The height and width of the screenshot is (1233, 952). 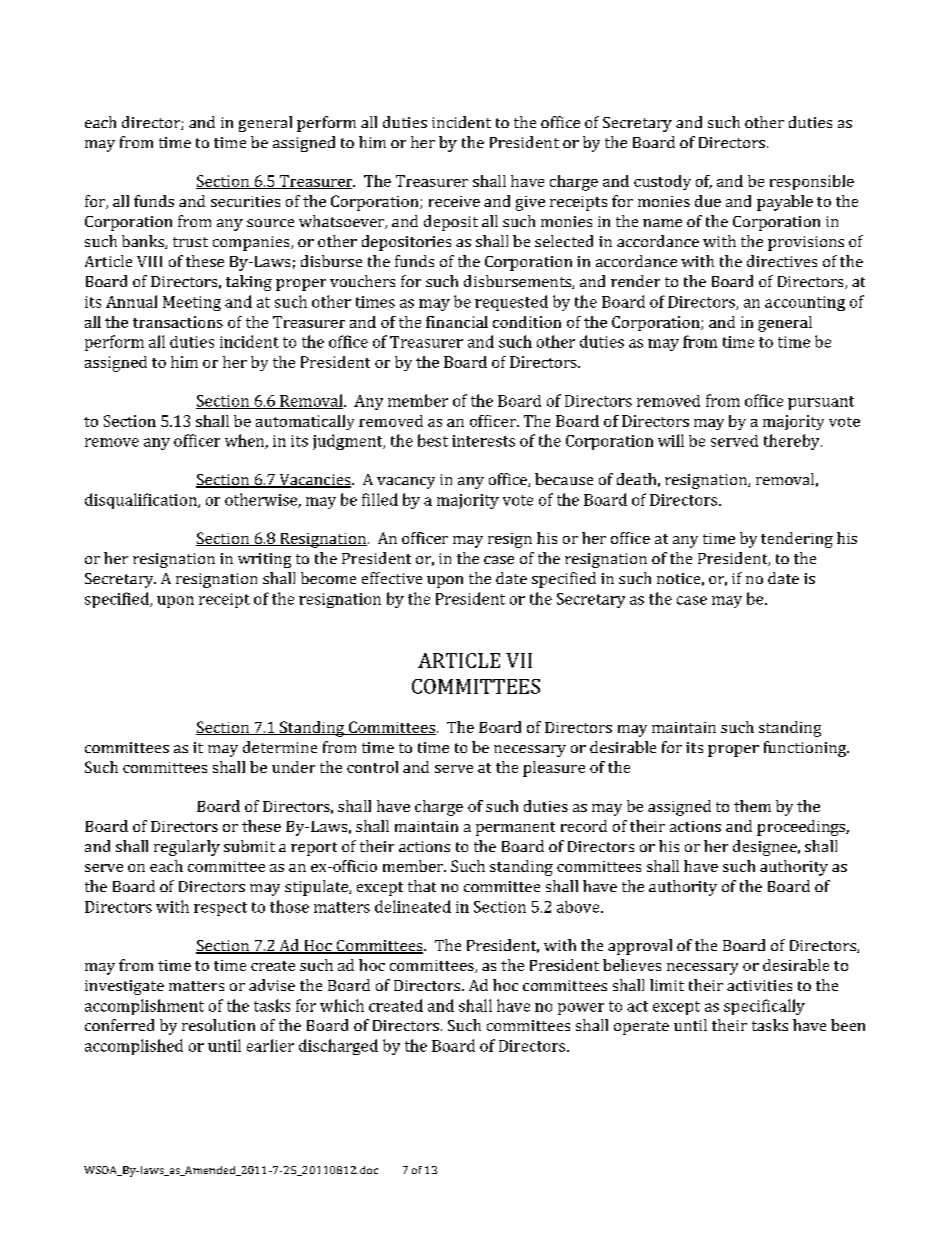 I want to click on proceedings, so click(x=802, y=828).
